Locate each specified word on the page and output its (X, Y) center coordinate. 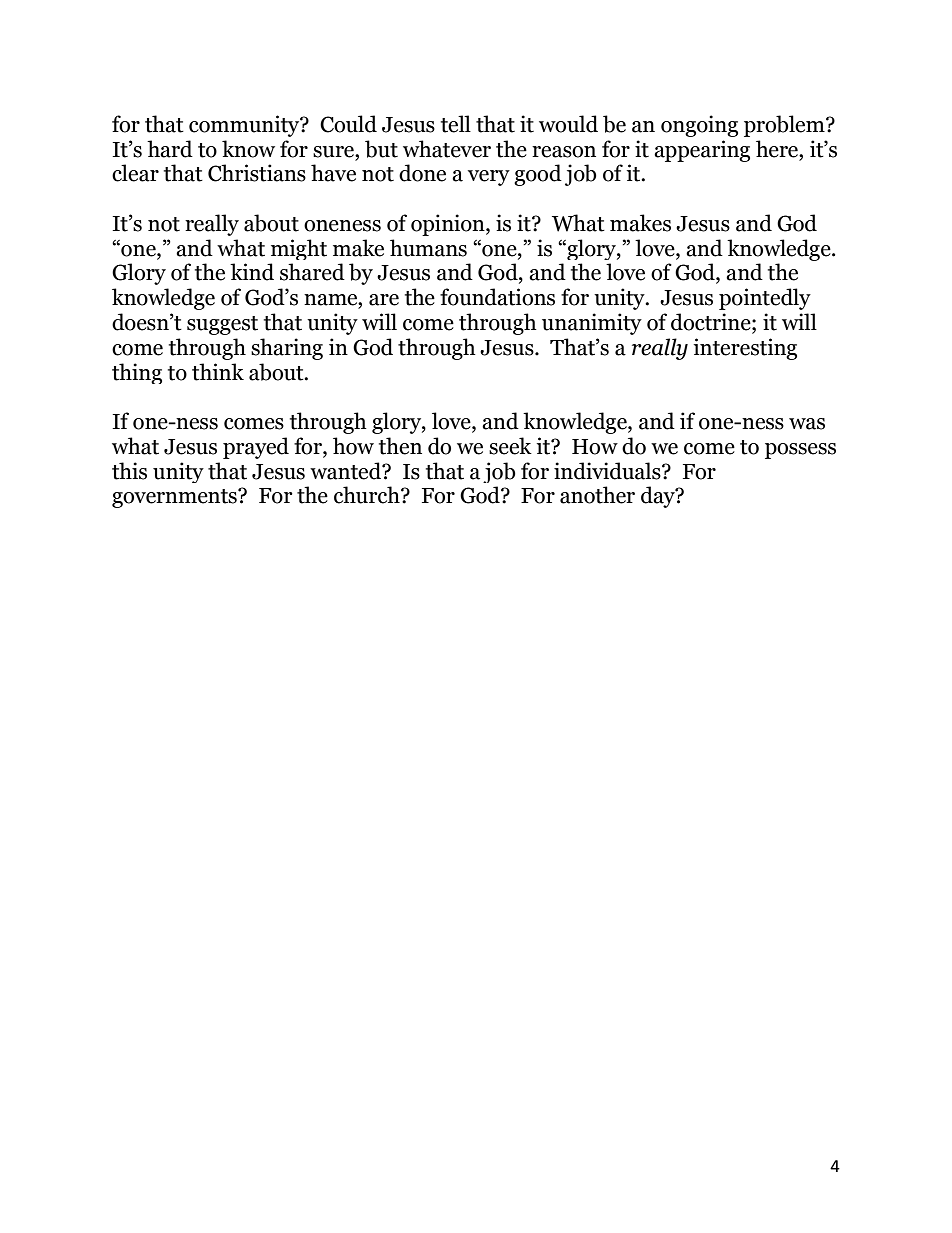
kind (252, 272)
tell (456, 124)
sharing (287, 349)
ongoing (699, 126)
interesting (745, 349)
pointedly (765, 299)
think (218, 372)
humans (428, 248)
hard (170, 149)
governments (175, 498)
